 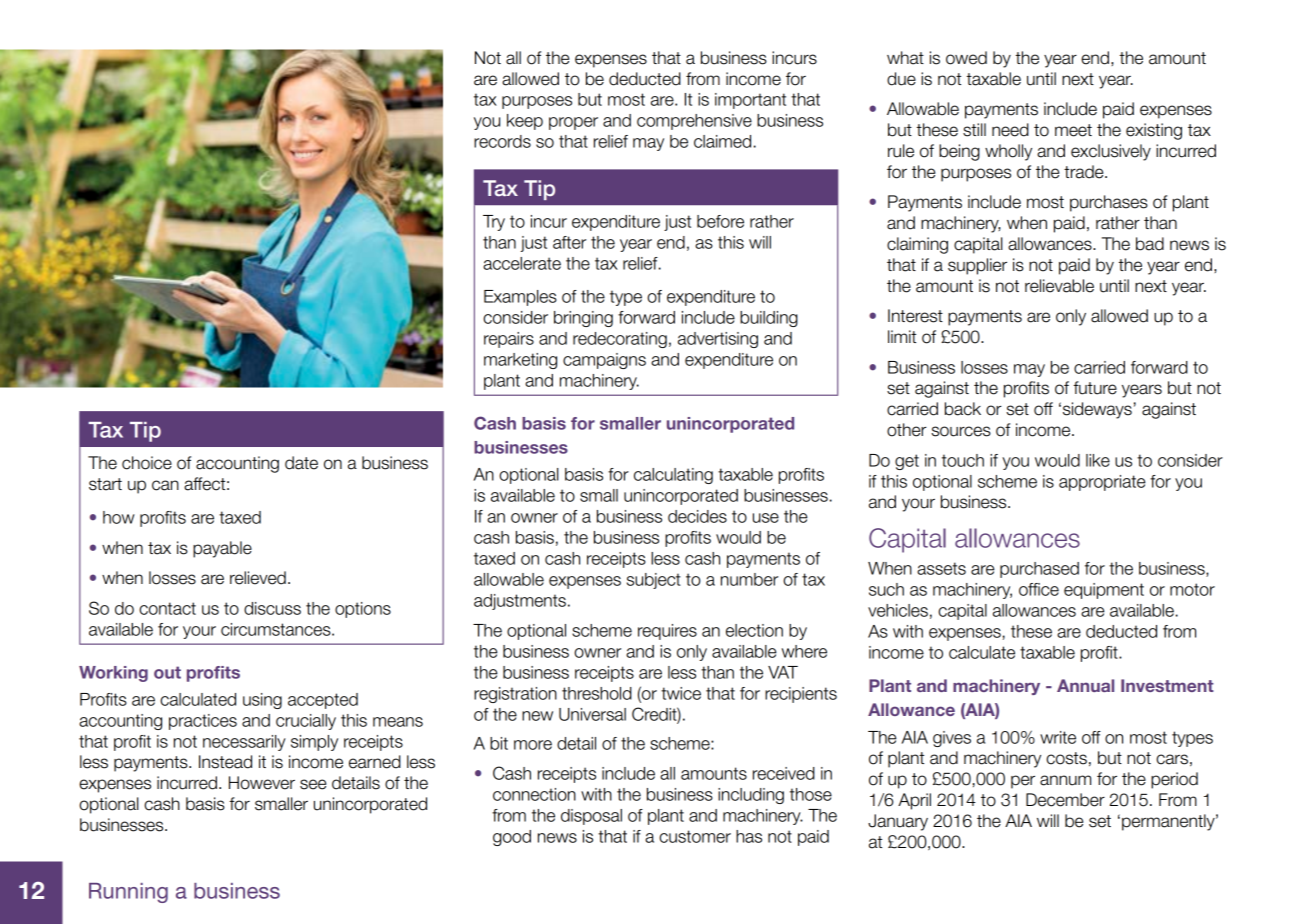 I want to click on redecorating, so click(x=620, y=340).
